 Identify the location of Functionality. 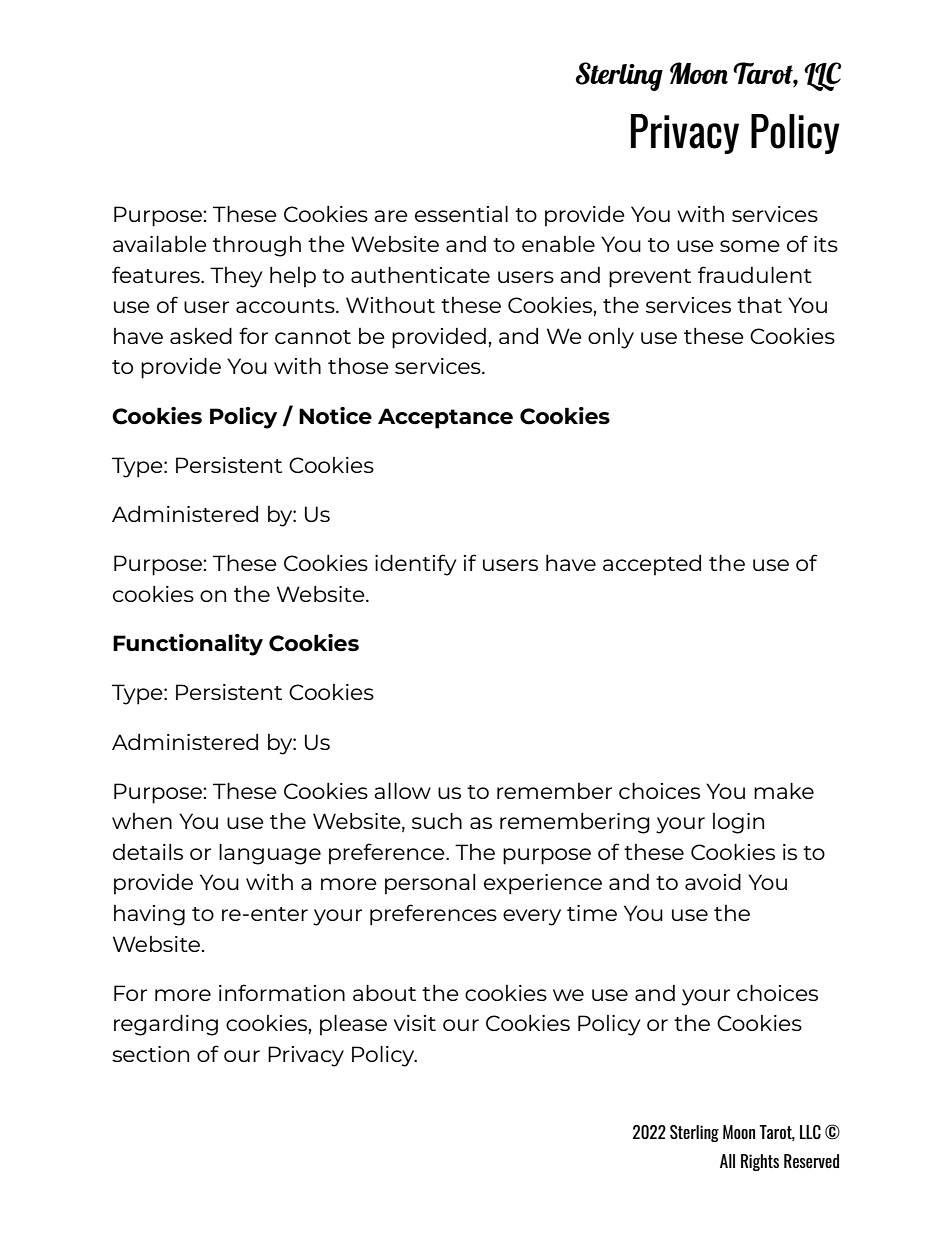
(188, 645).
